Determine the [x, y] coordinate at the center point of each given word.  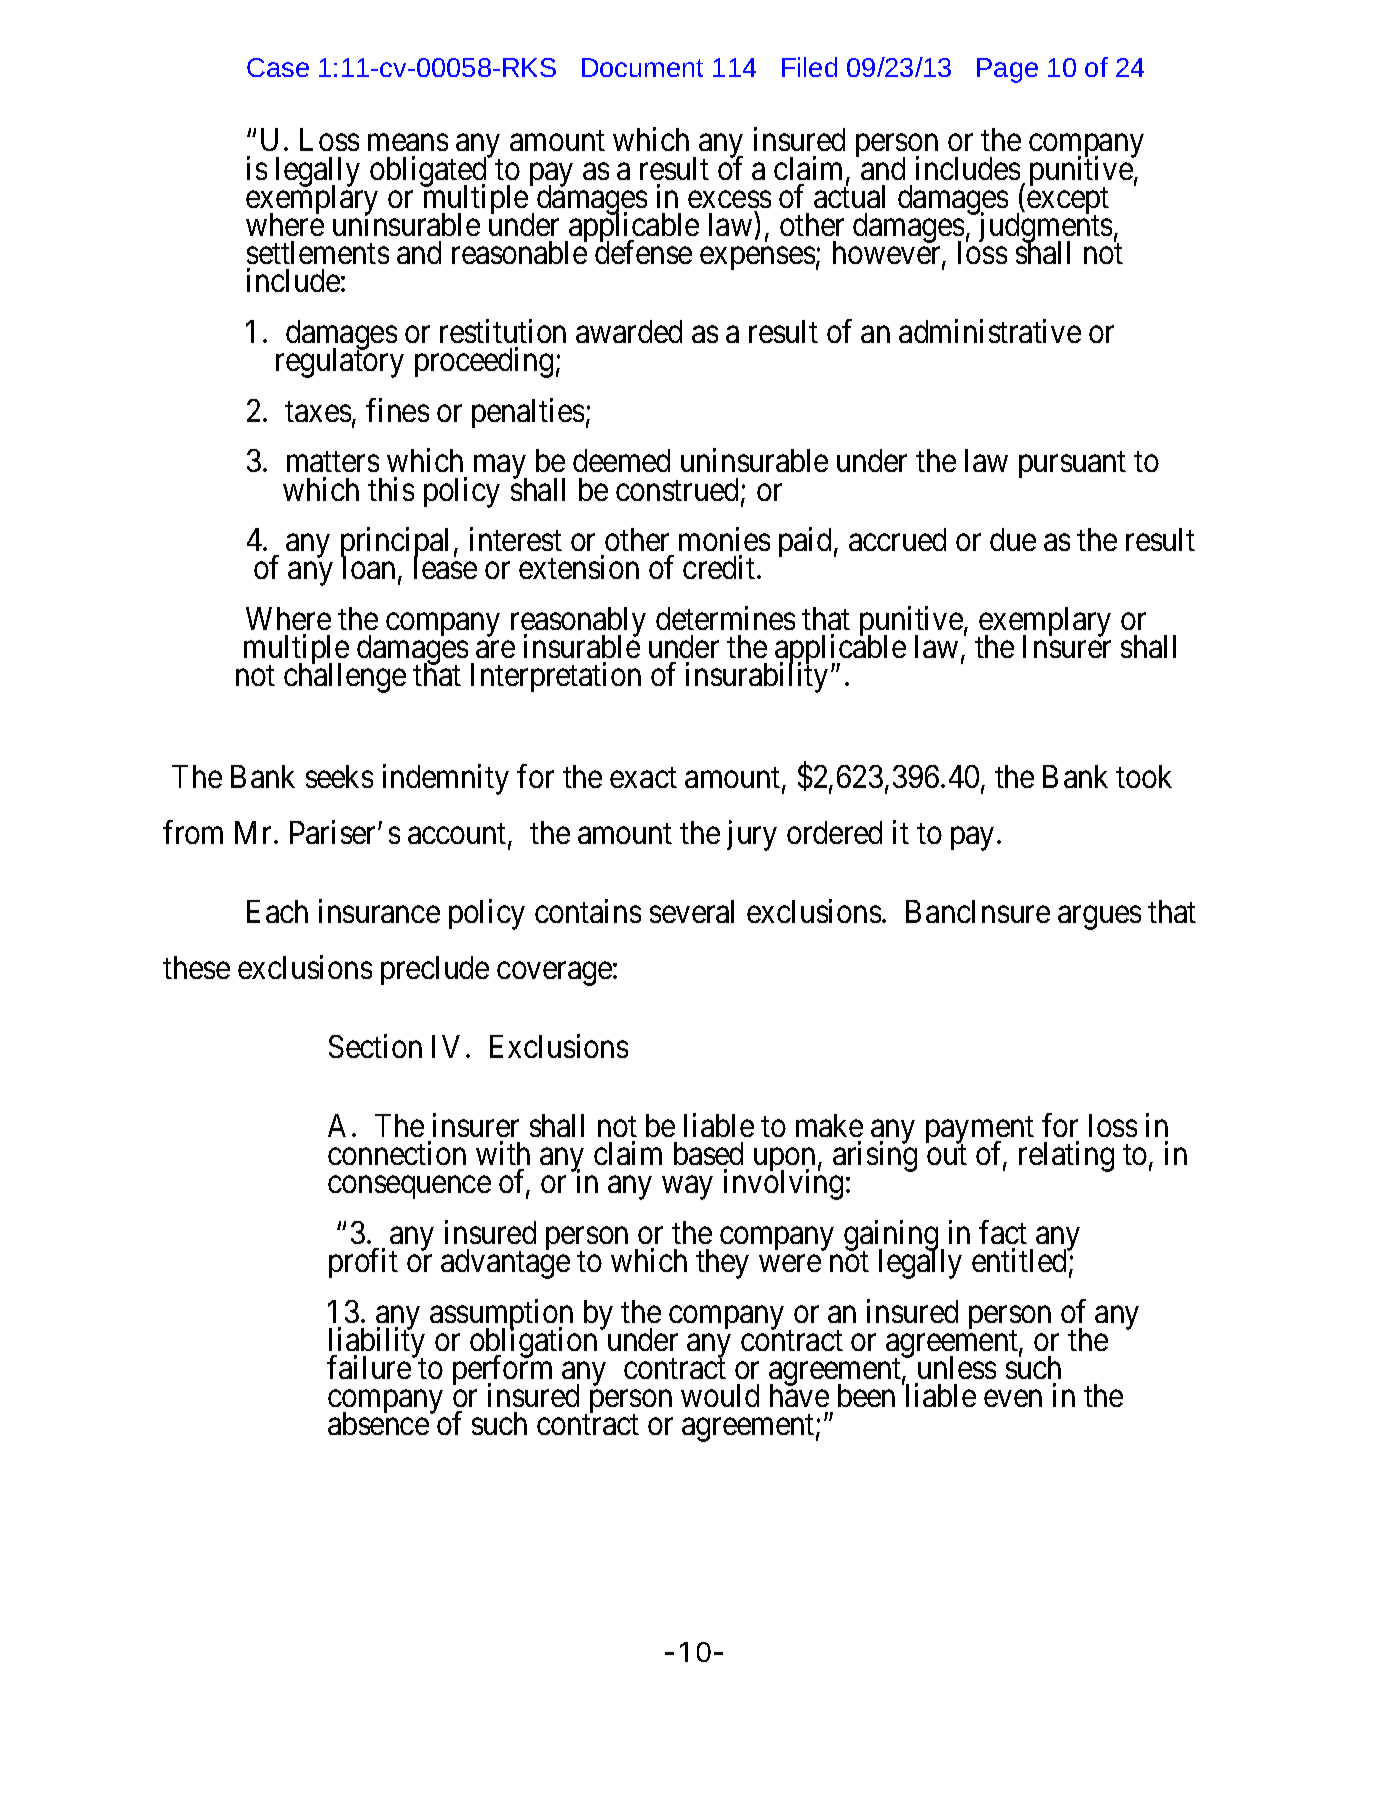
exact [643, 777]
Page [1007, 70]
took [1144, 776]
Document [642, 67]
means [408, 143]
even [1013, 1398]
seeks [339, 776]
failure [370, 1367]
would [720, 1395]
